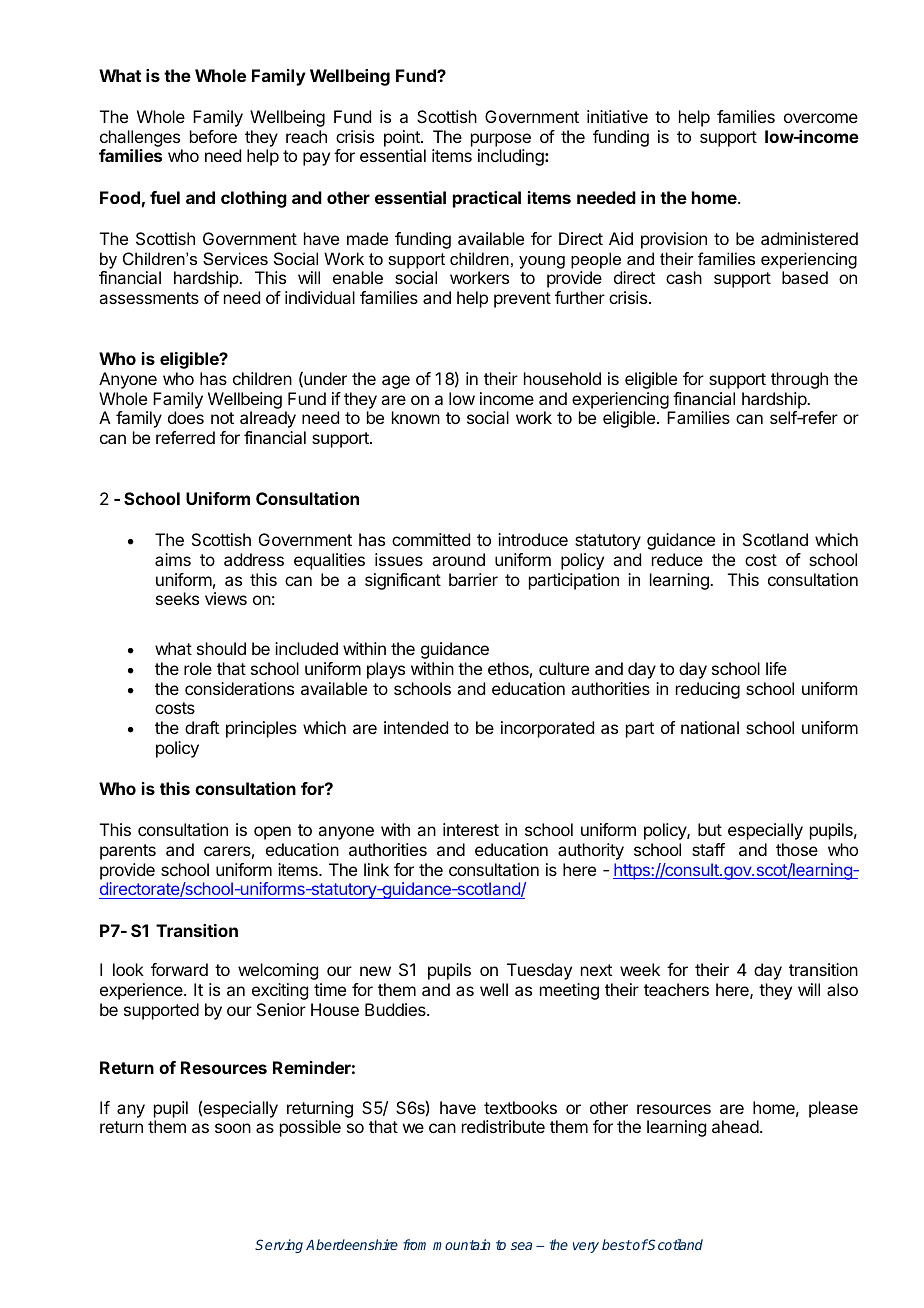 The height and width of the image is (1308, 924). Describe the element at coordinates (279, 1246) in the image. I see `Serving` at that location.
